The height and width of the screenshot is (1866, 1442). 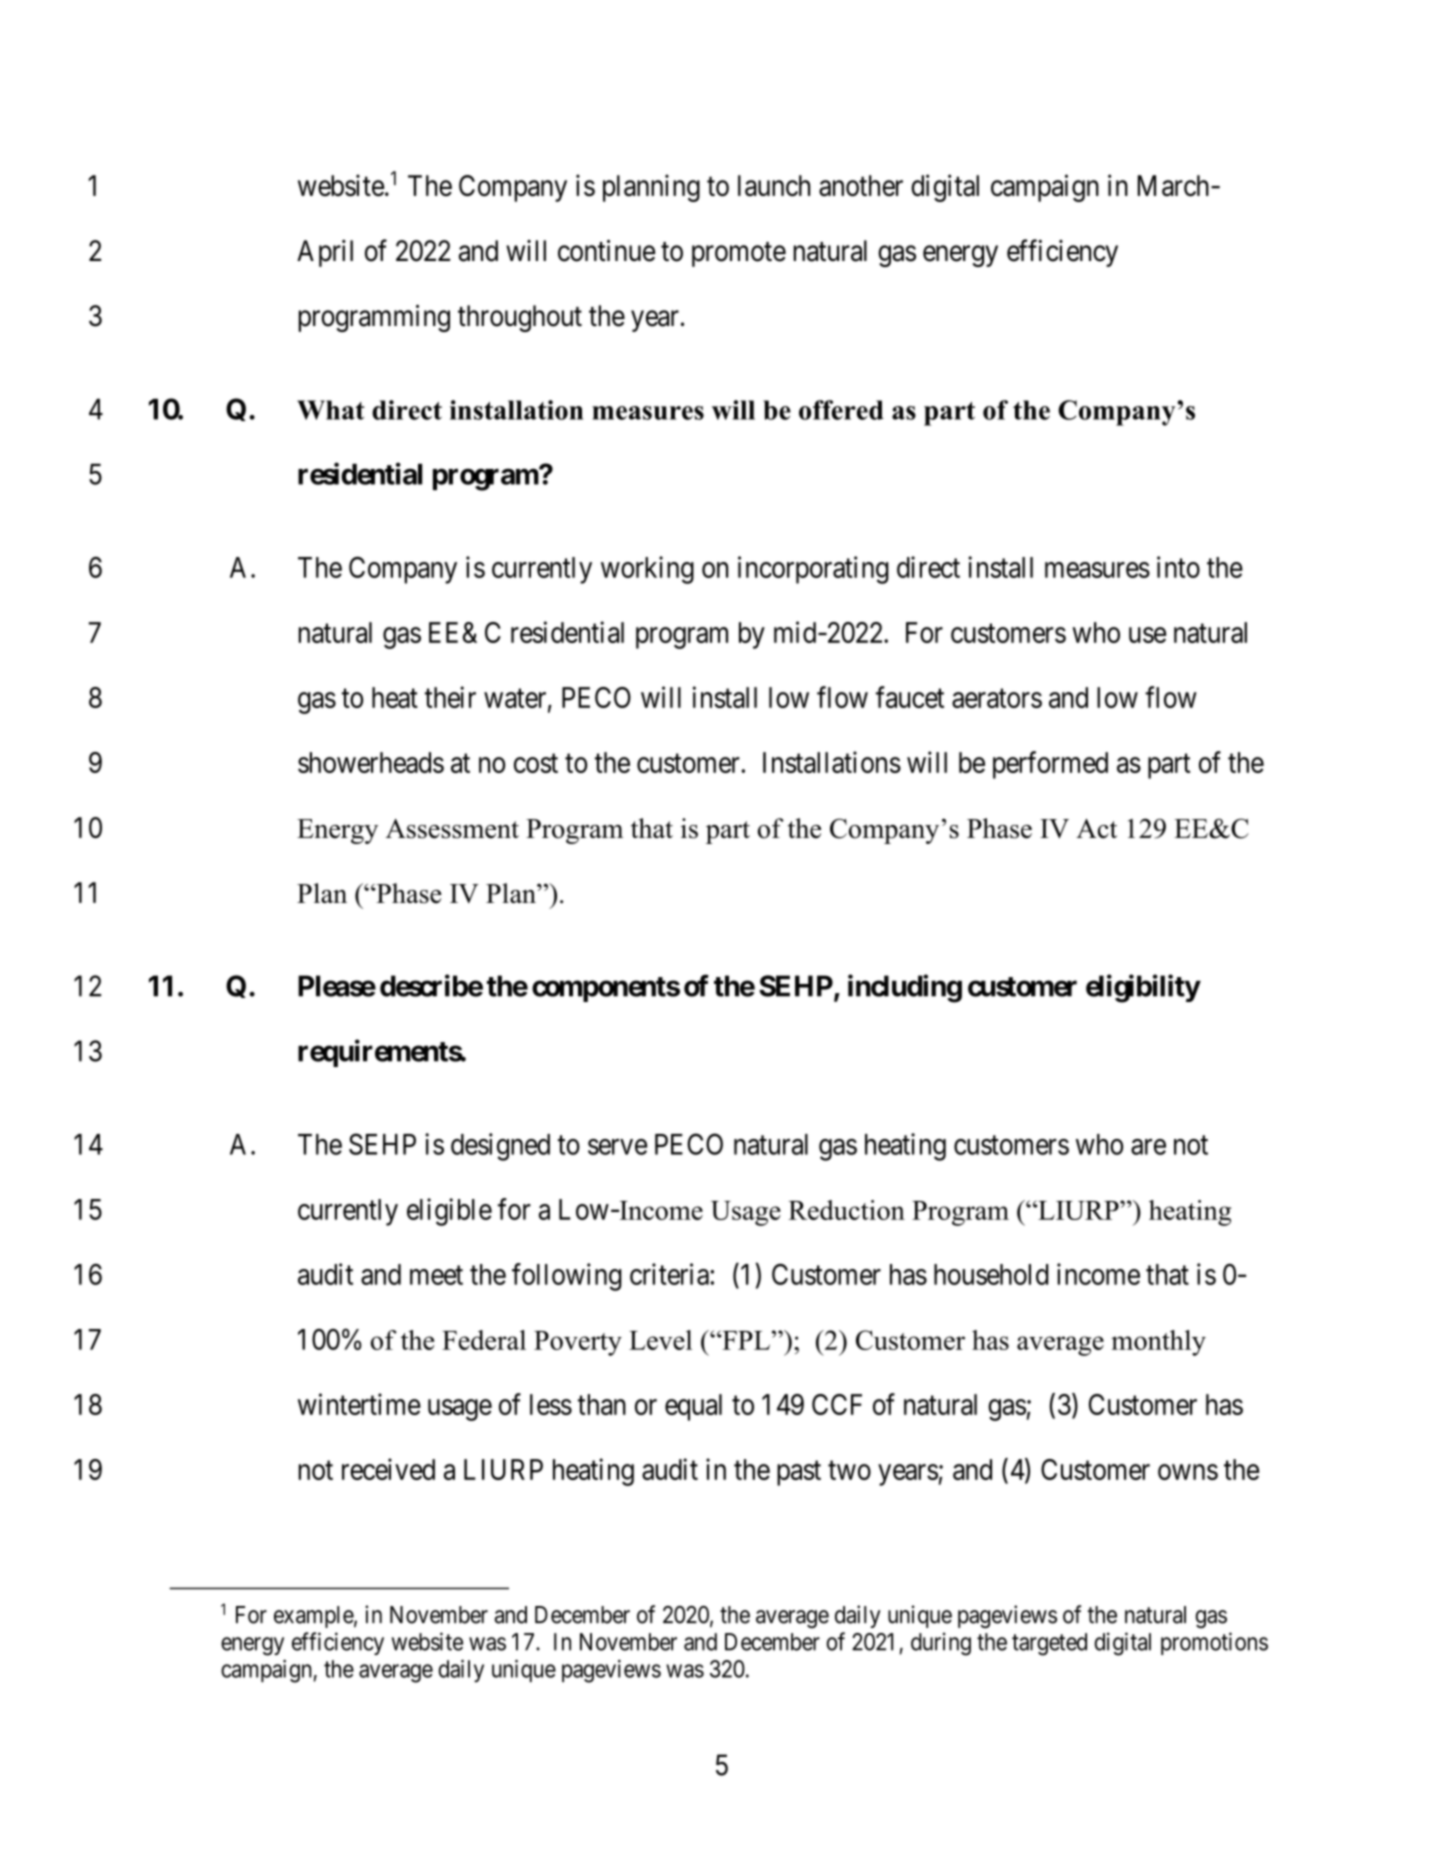 What do you see at coordinates (452, 829) in the screenshot?
I see `Assessment` at bounding box center [452, 829].
